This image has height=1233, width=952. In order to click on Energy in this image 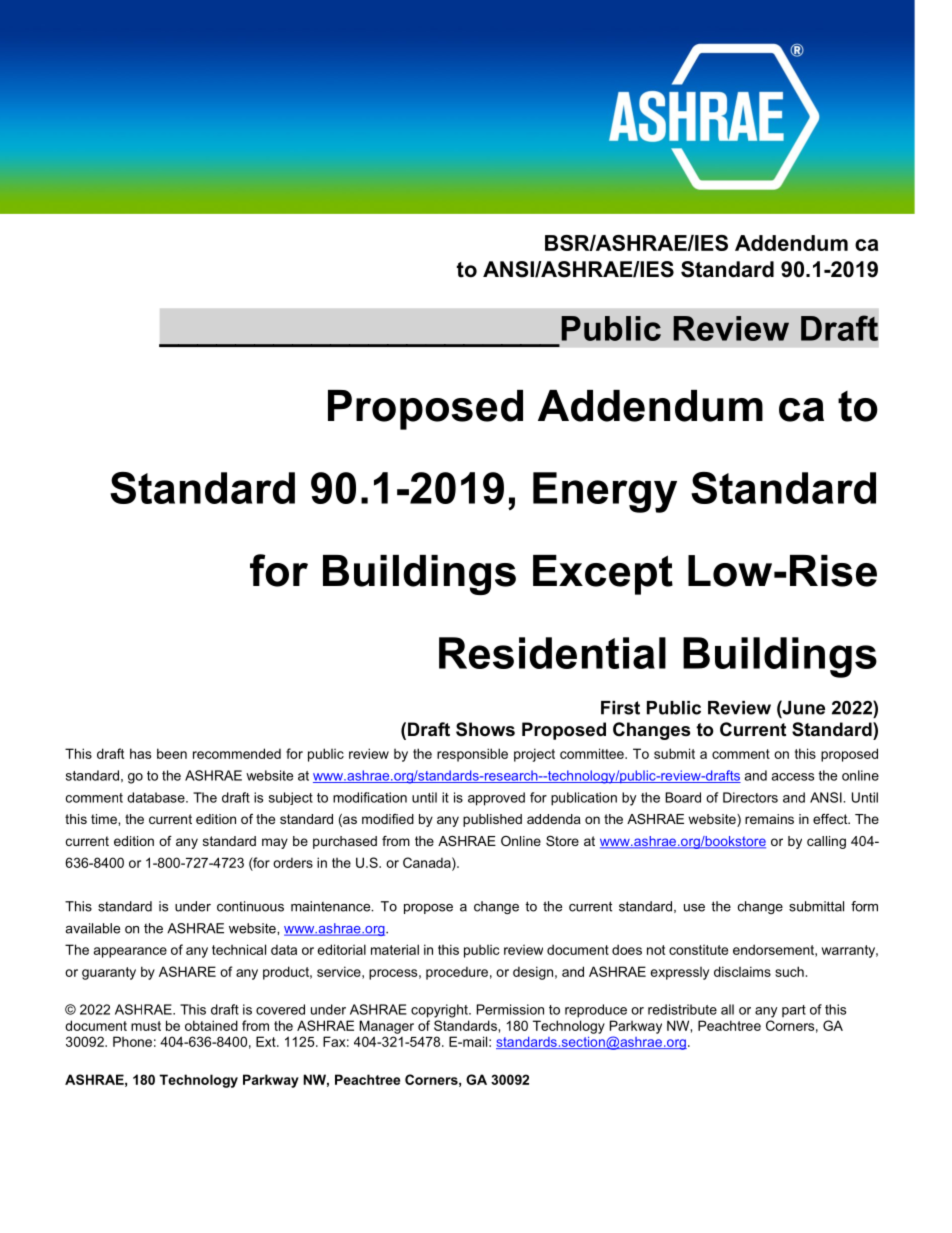, I will do `click(605, 492)`.
